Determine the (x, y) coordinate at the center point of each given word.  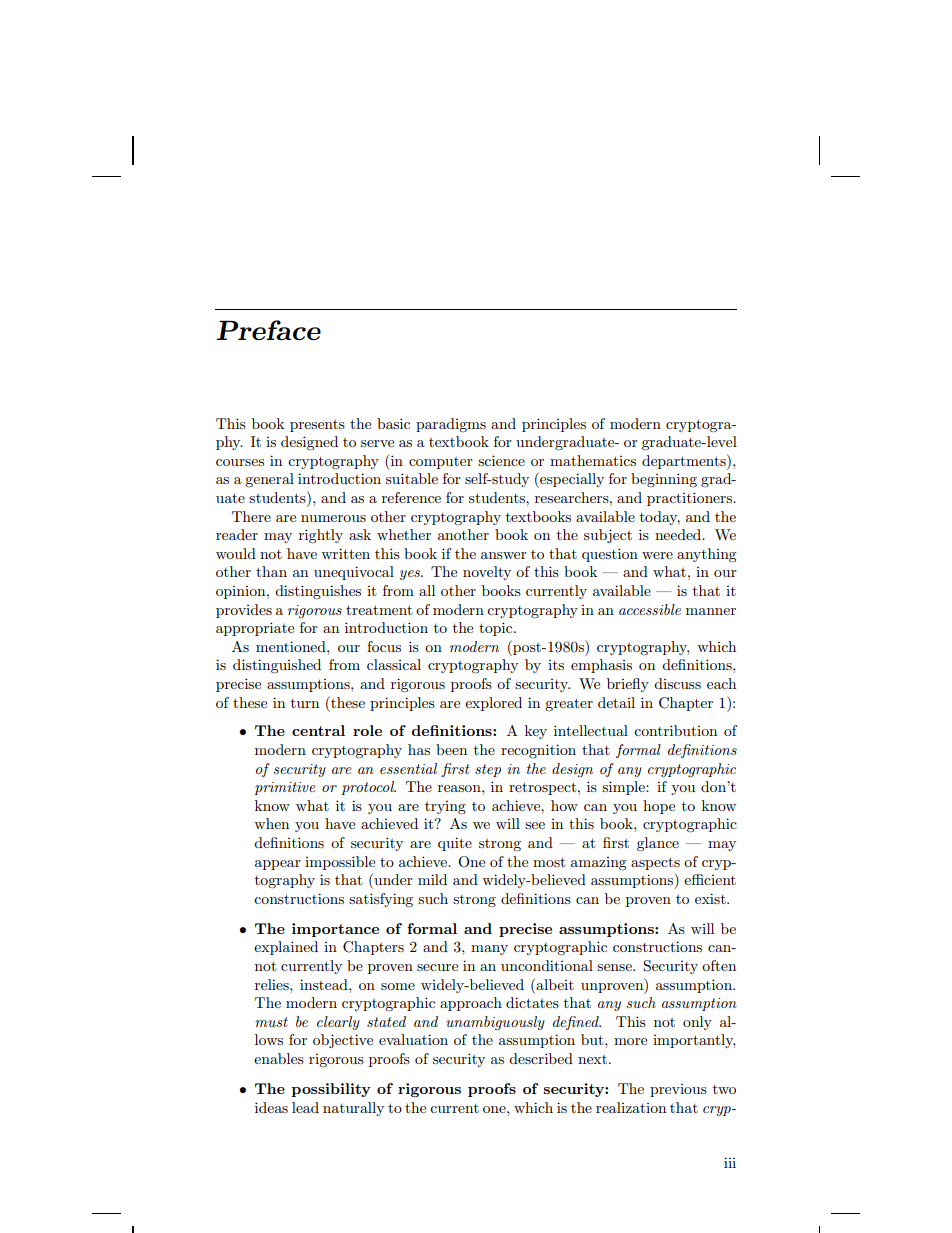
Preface (268, 330)
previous (678, 1090)
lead (305, 1107)
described (541, 1058)
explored (493, 704)
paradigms (451, 425)
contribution (675, 730)
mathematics (593, 460)
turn (305, 703)
